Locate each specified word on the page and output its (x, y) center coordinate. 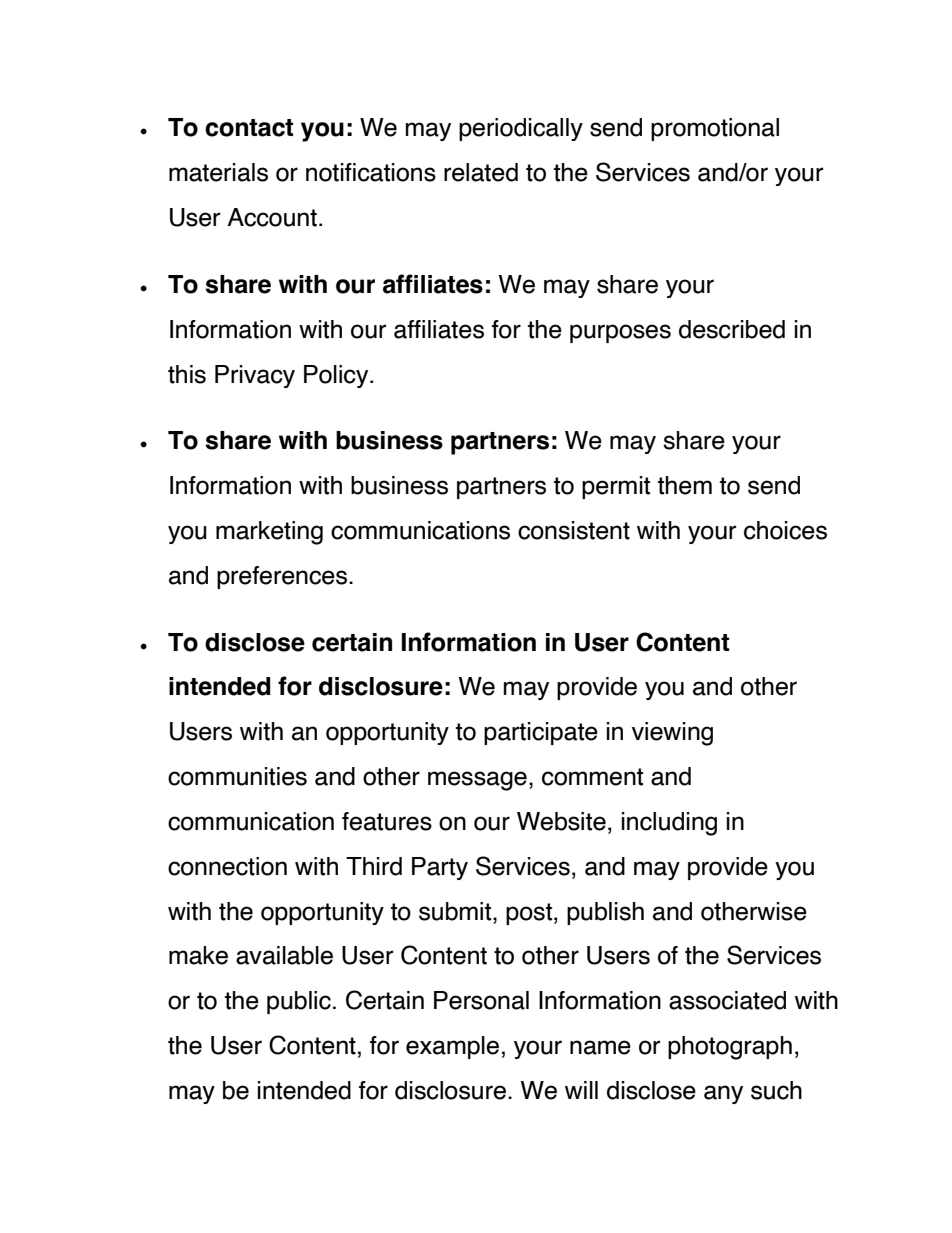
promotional (715, 129)
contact (249, 128)
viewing (672, 734)
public (299, 1002)
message (477, 781)
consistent (574, 530)
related (481, 172)
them (685, 485)
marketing (269, 533)
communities (237, 776)
